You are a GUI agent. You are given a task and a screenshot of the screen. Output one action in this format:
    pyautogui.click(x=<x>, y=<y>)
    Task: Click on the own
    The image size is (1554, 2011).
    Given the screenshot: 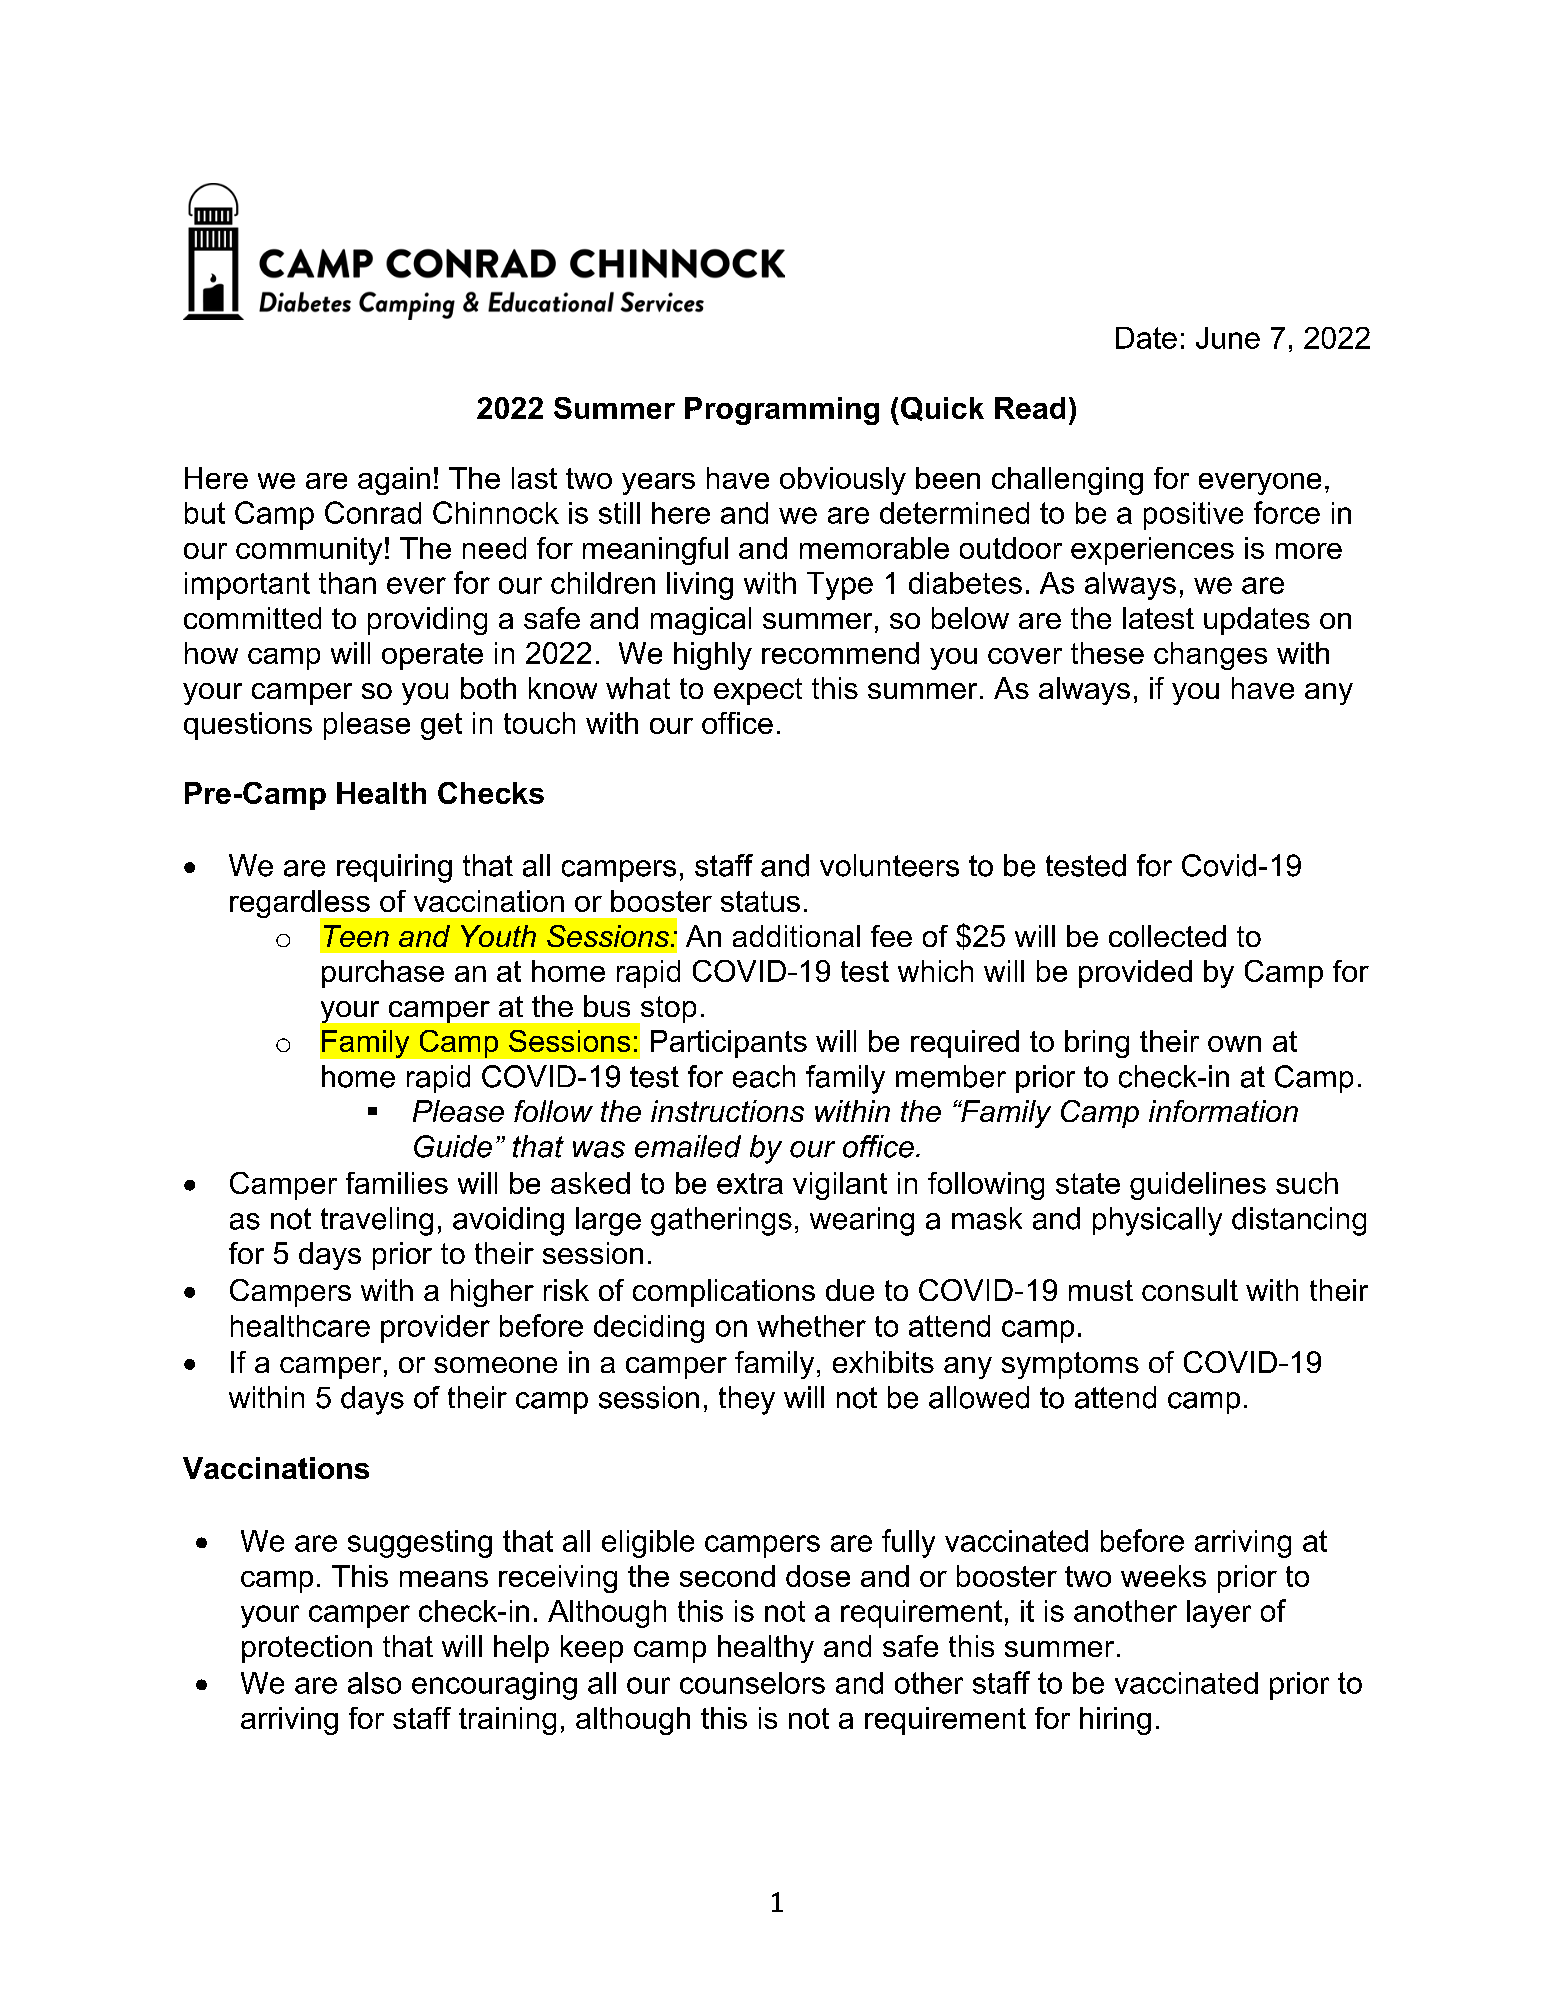 What is the action you would take?
    pyautogui.click(x=1234, y=1044)
